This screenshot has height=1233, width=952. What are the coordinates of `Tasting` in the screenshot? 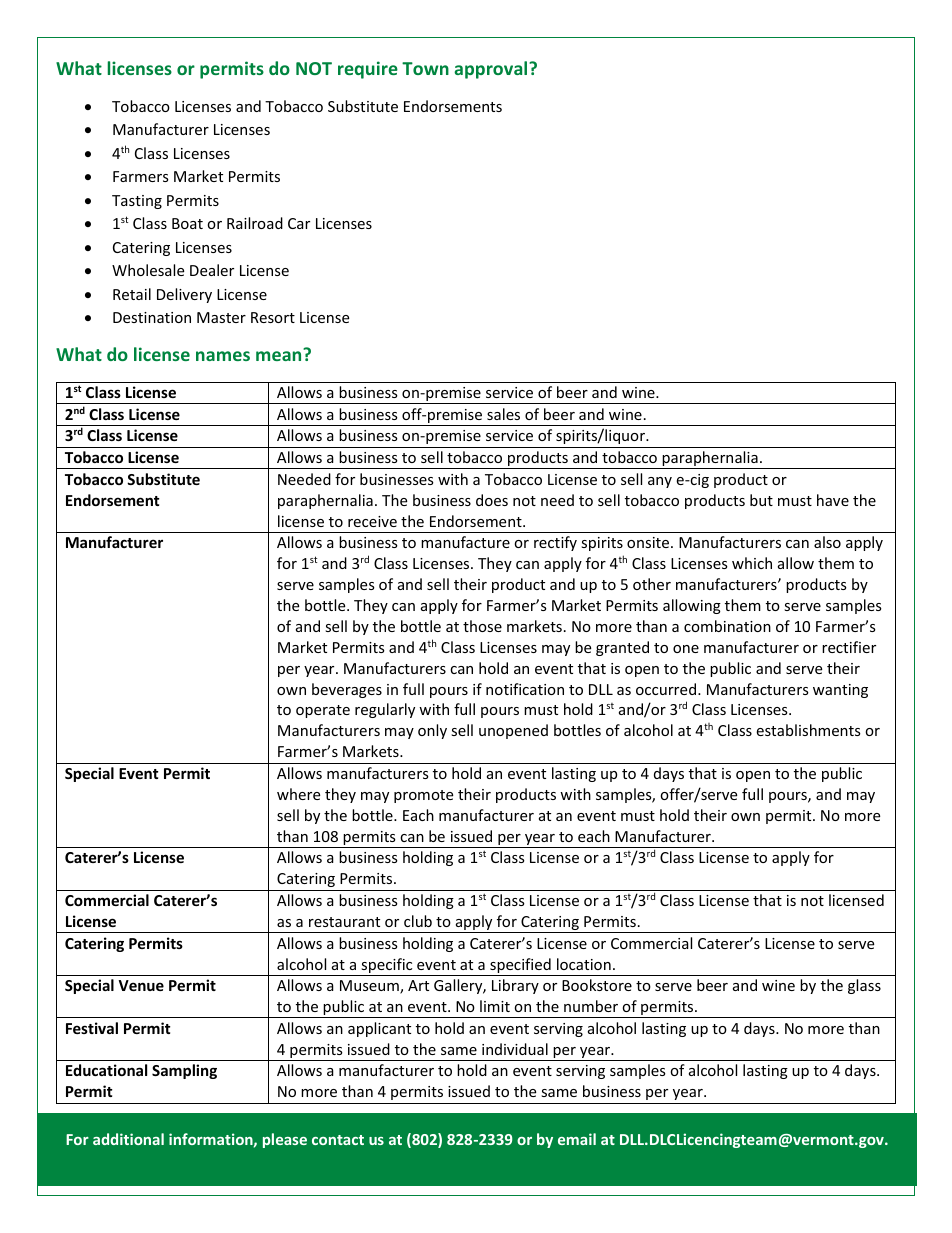 It's located at (137, 202).
